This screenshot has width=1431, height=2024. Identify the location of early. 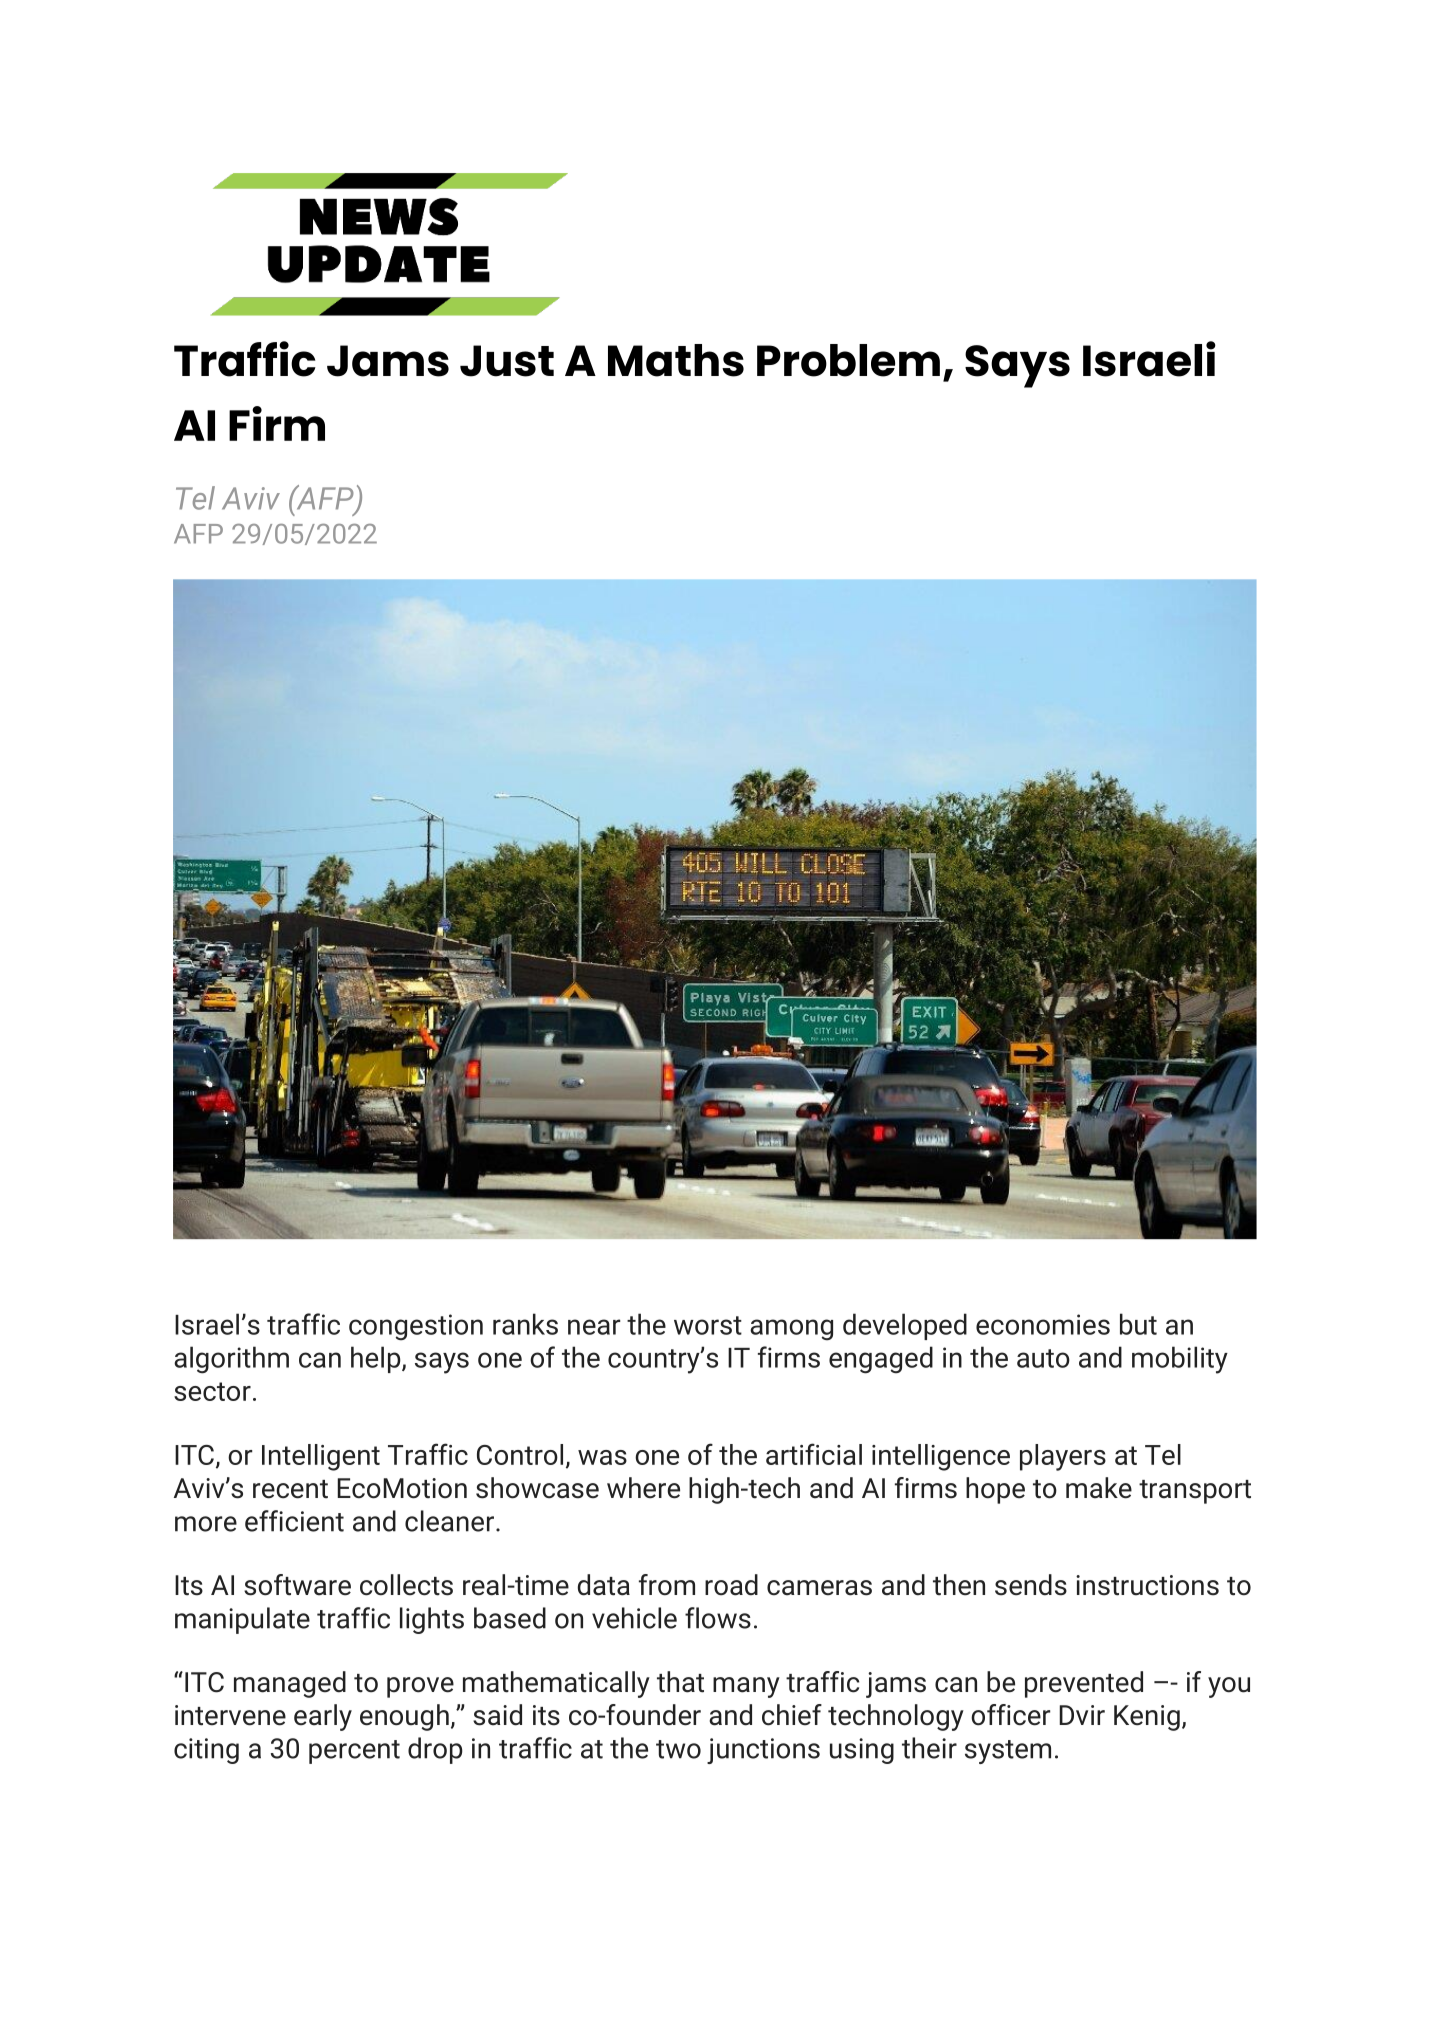
(323, 1717).
